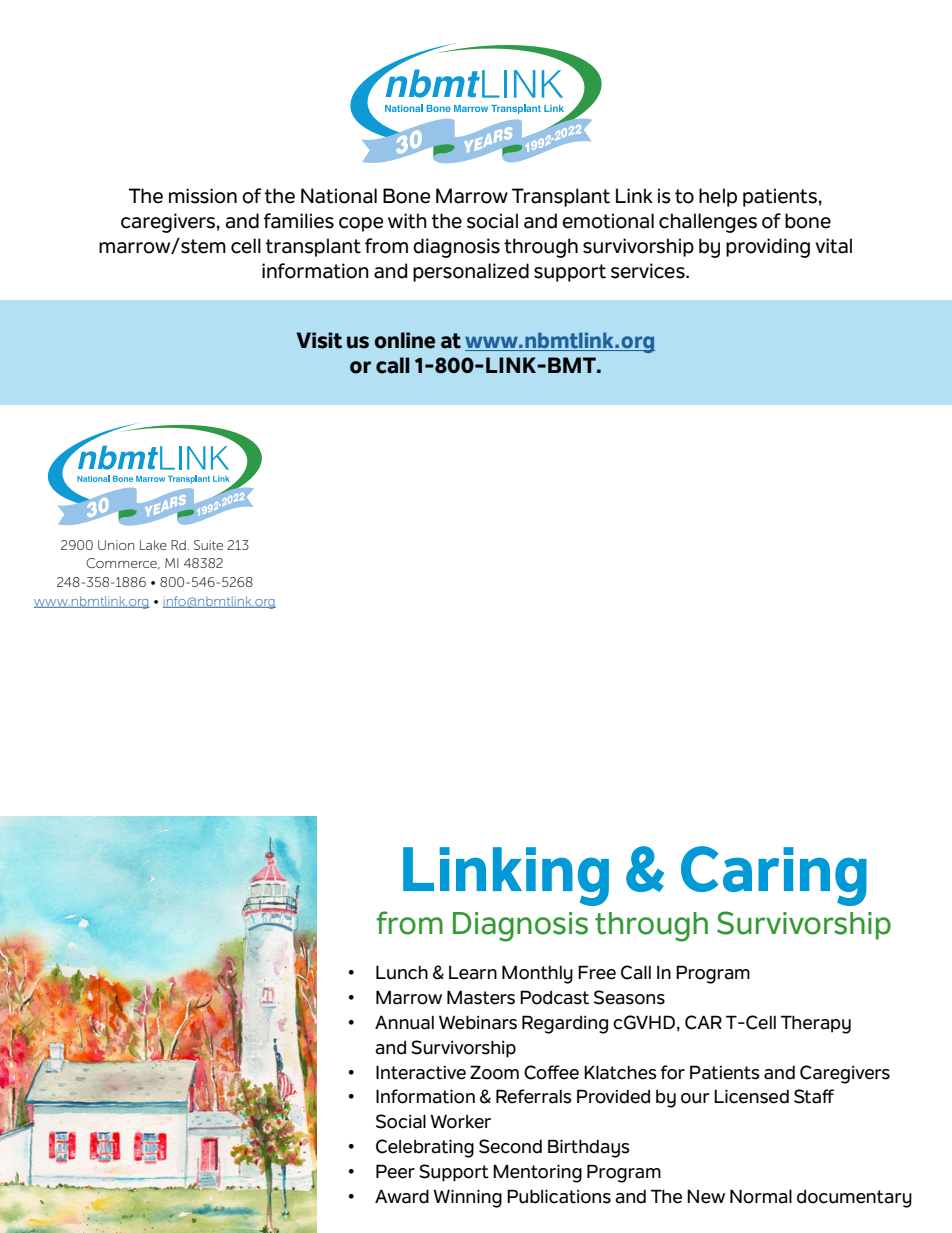 This screenshot has height=1233, width=952. I want to click on online, so click(405, 340).
